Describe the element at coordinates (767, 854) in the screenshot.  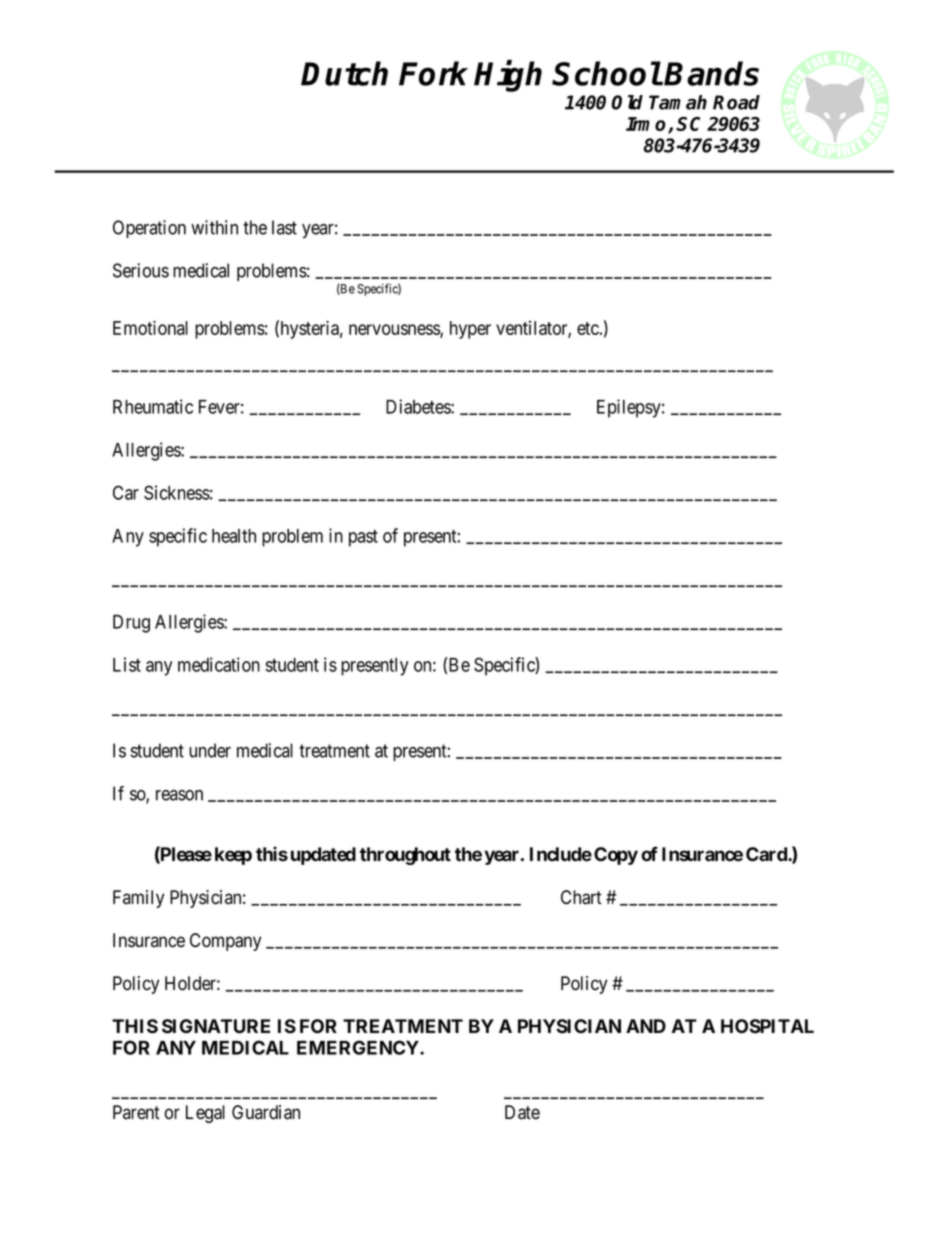
I see `Card` at that location.
